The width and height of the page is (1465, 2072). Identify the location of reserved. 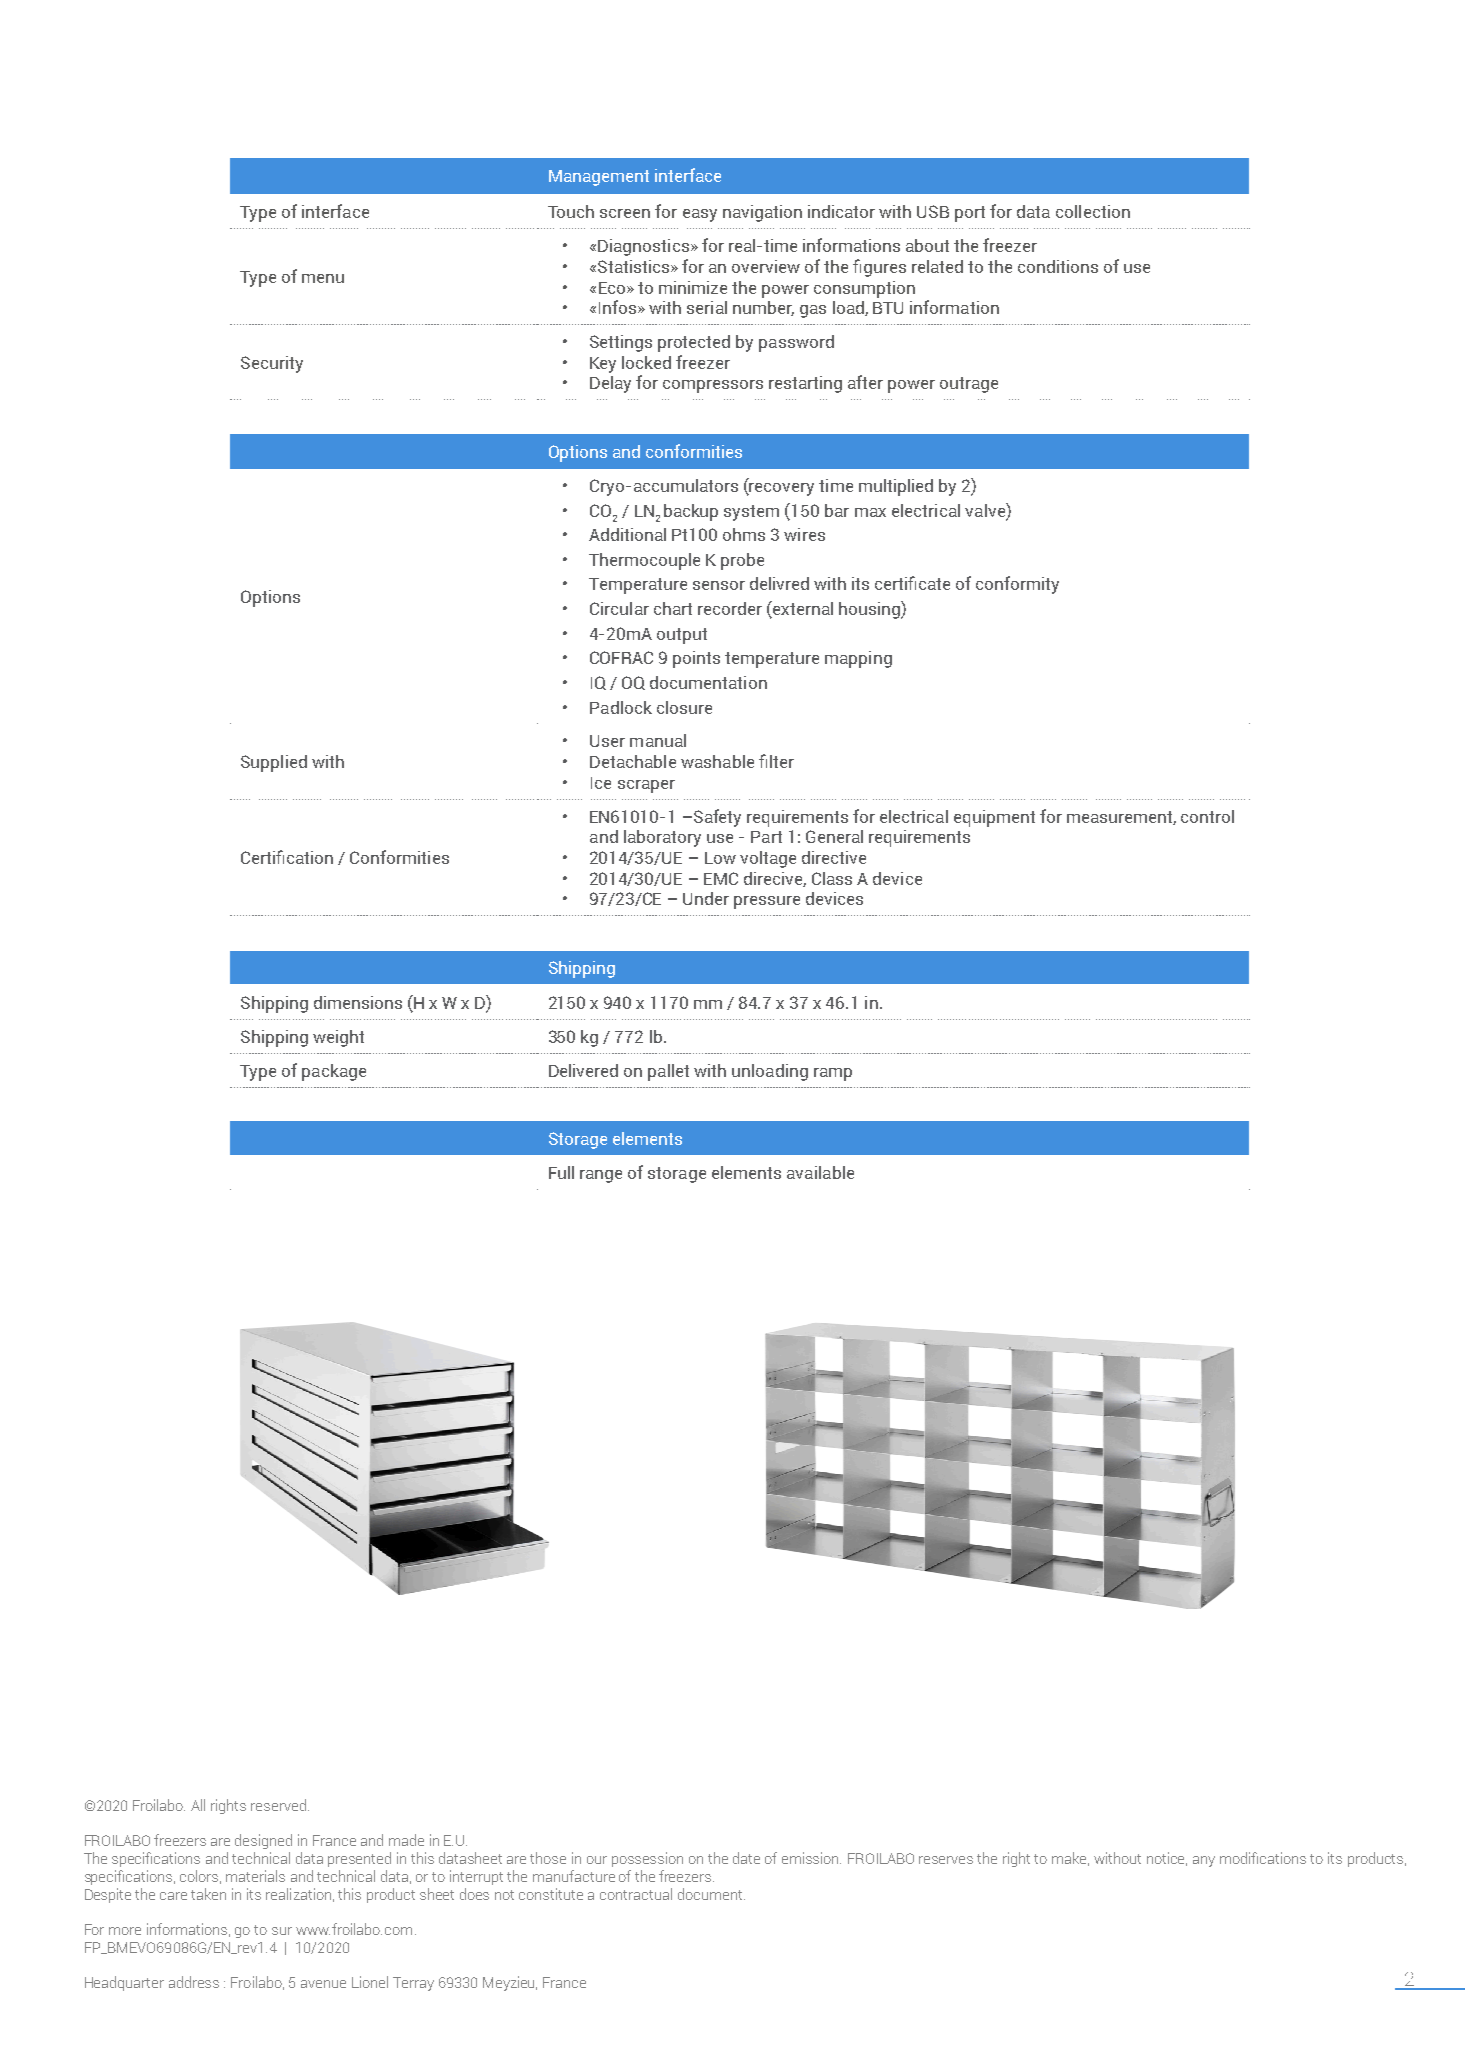
(278, 1805).
